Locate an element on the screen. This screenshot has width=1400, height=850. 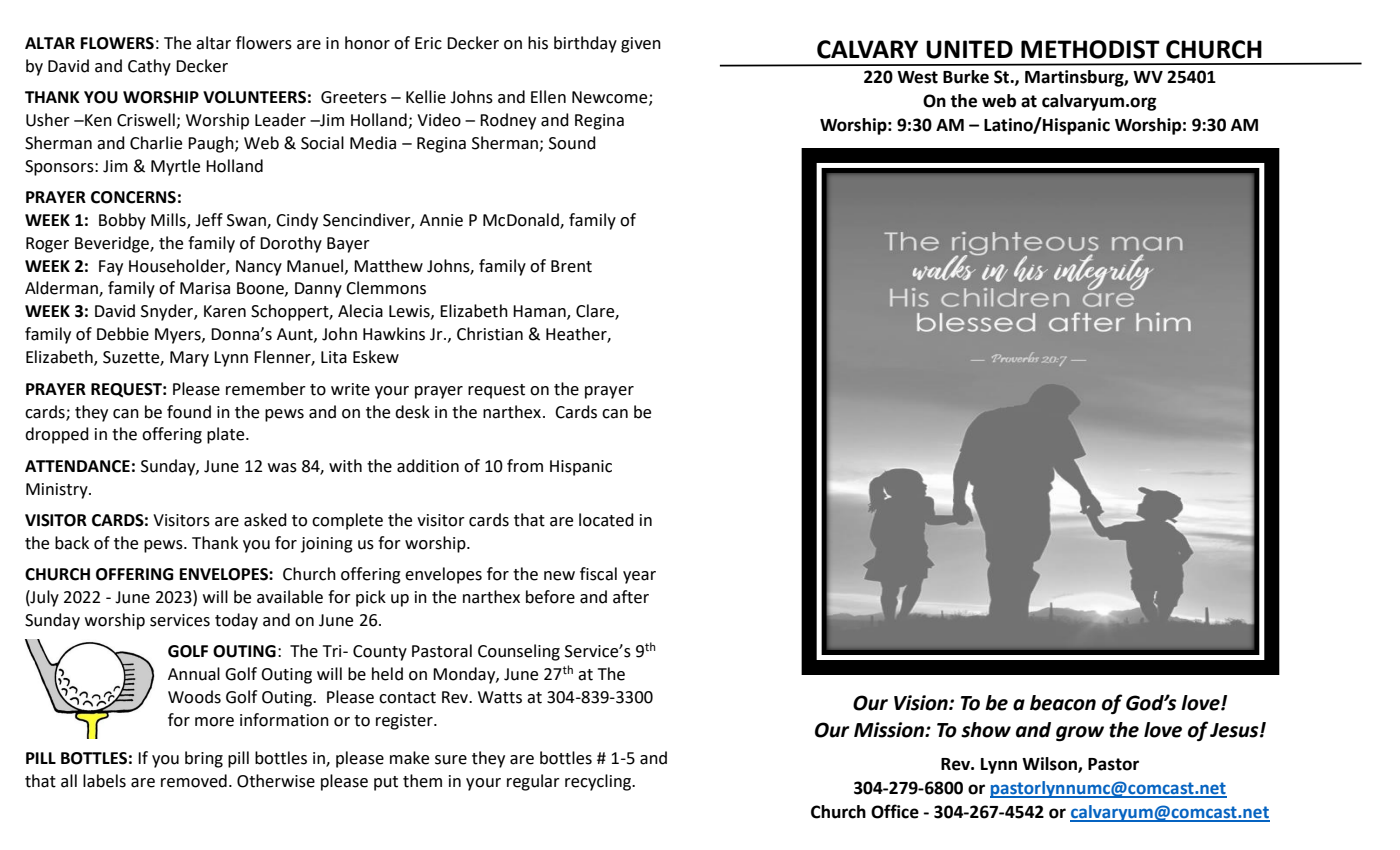
Brent is located at coordinates (571, 266).
